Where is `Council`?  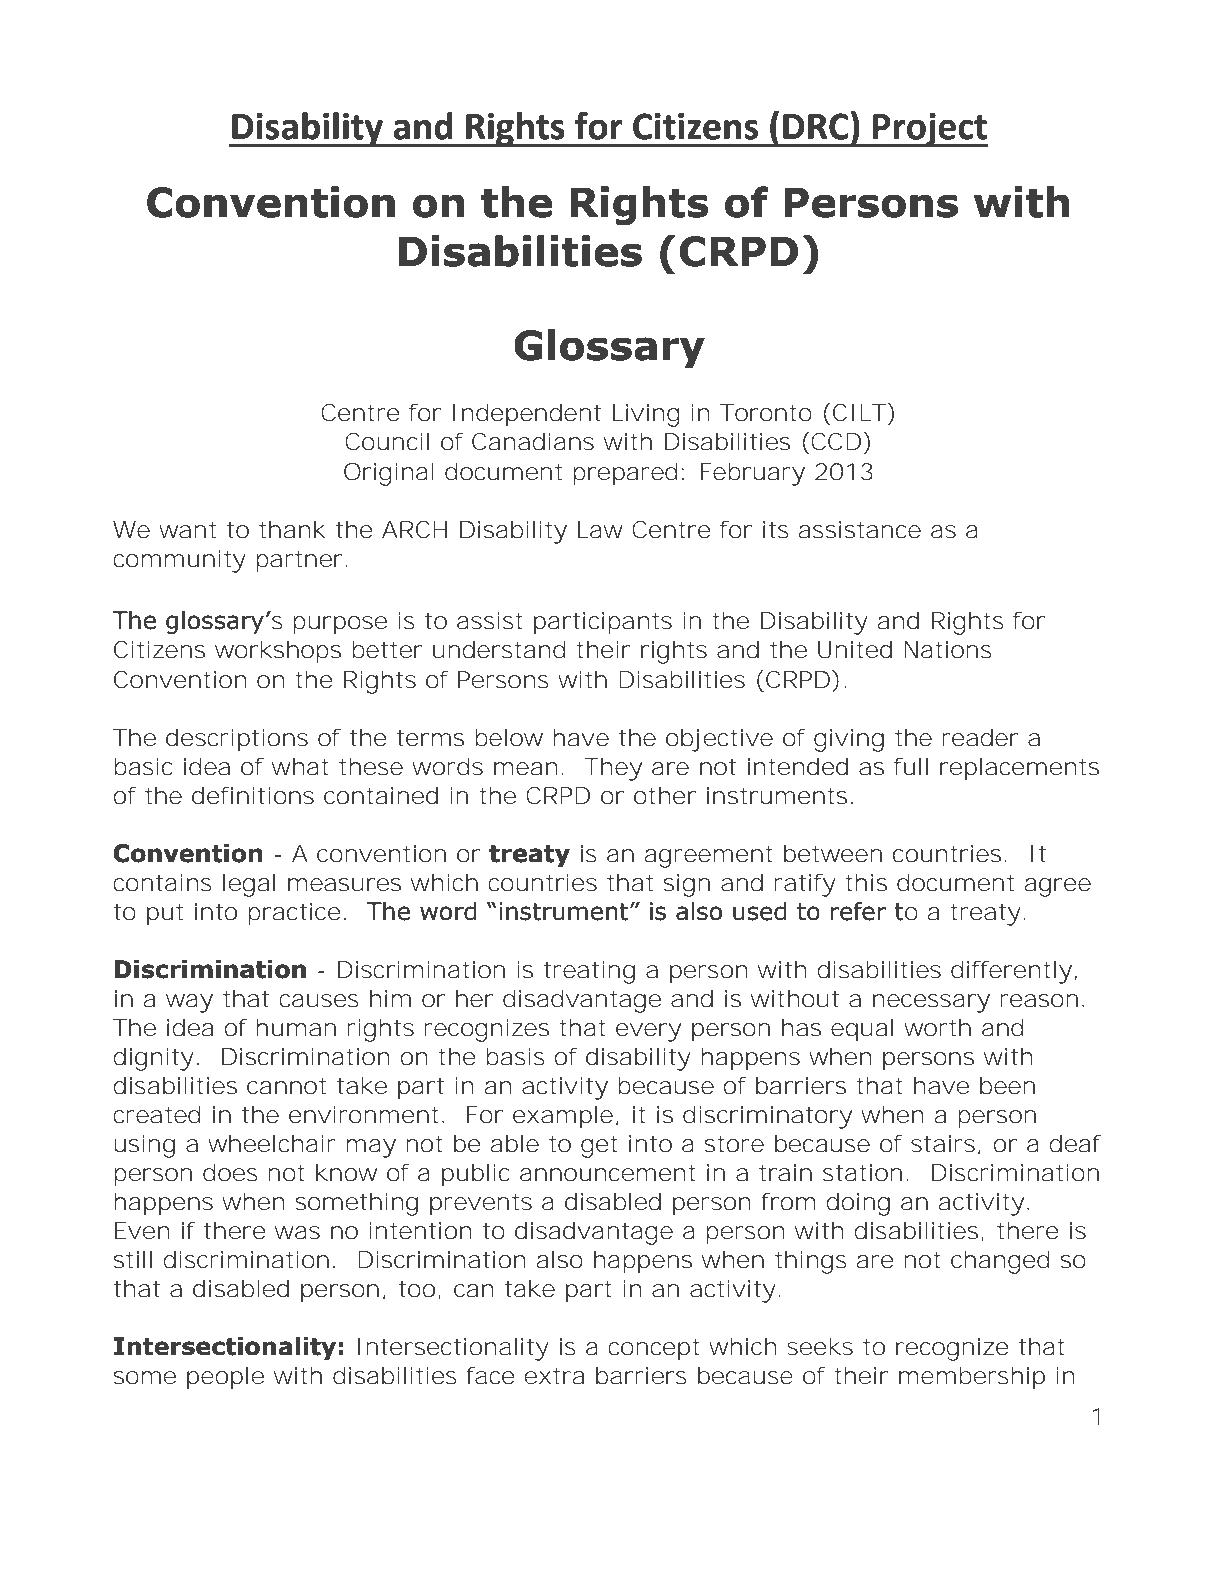 Council is located at coordinates (387, 441).
